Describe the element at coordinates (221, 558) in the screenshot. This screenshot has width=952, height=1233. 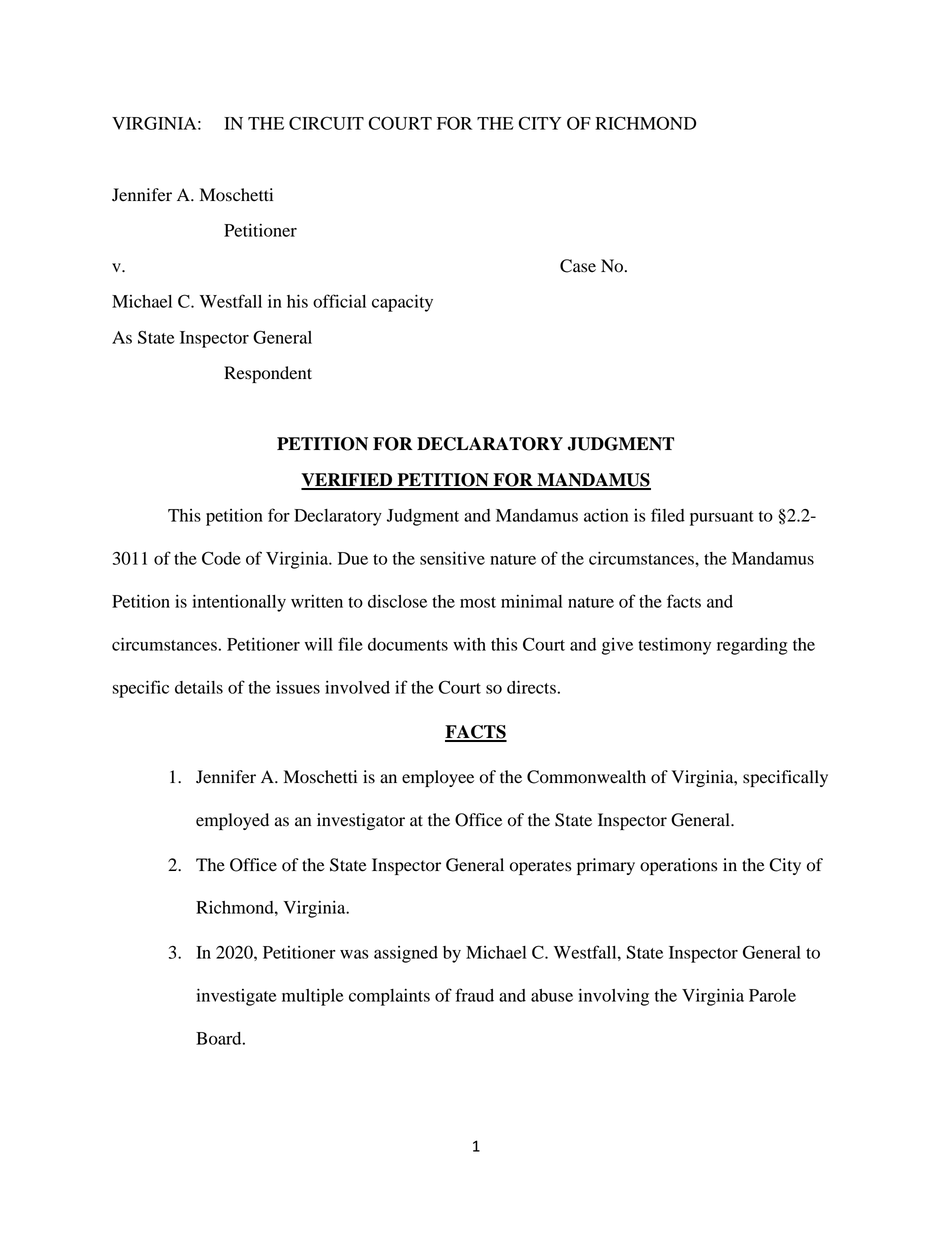
I see `Code` at that location.
